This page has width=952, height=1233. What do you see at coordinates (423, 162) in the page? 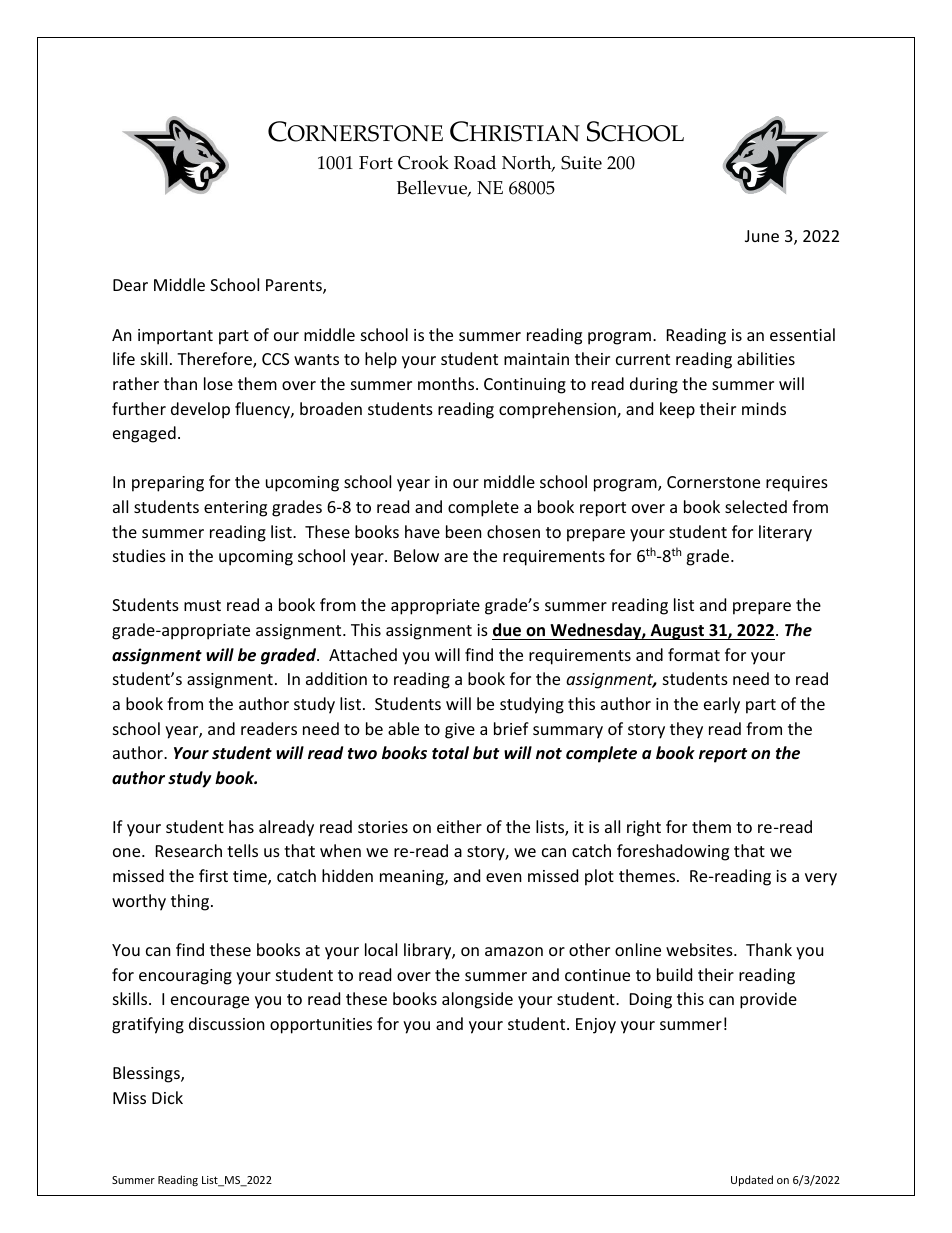
I see `Crook` at bounding box center [423, 162].
